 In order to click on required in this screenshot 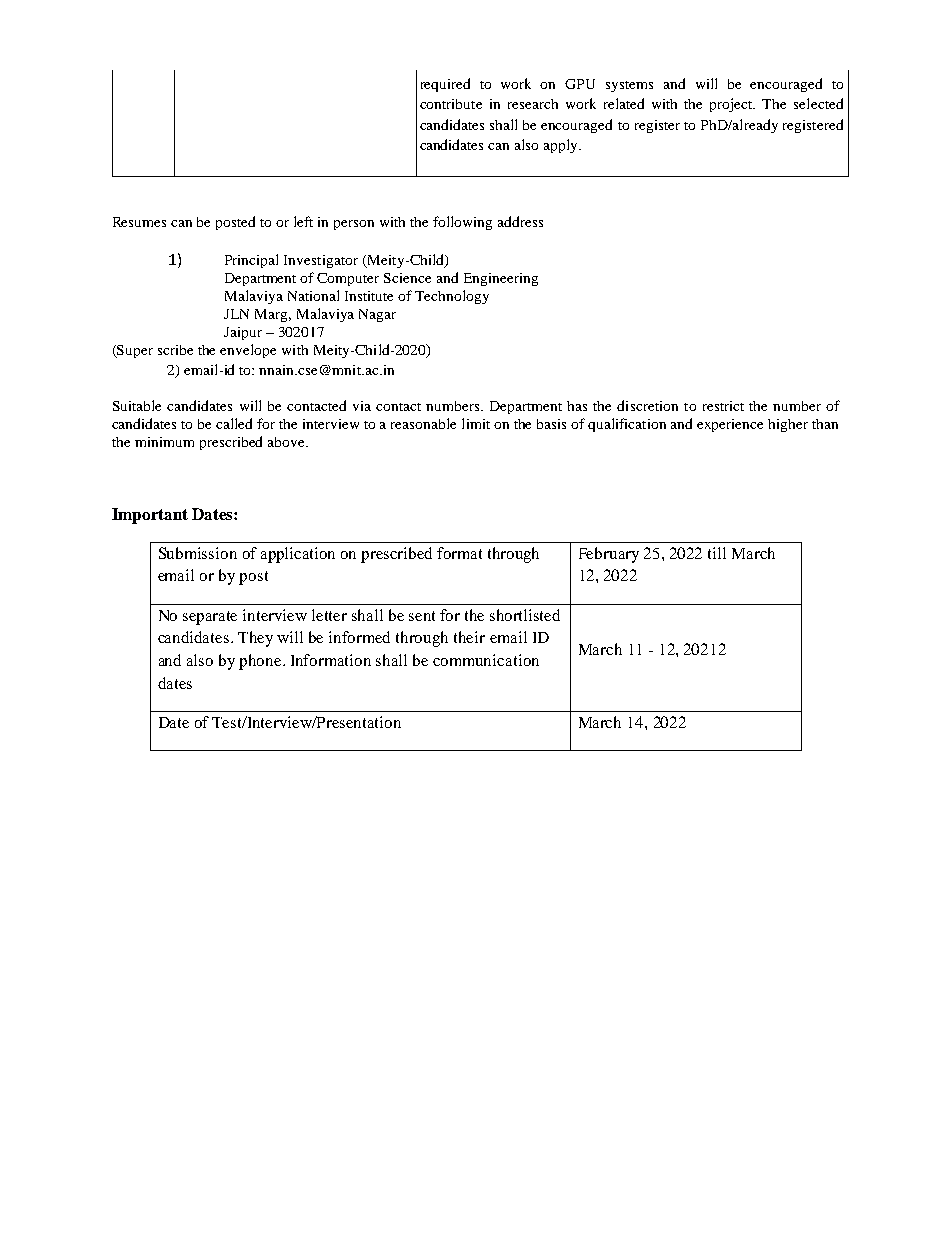, I will do `click(445, 85)`.
